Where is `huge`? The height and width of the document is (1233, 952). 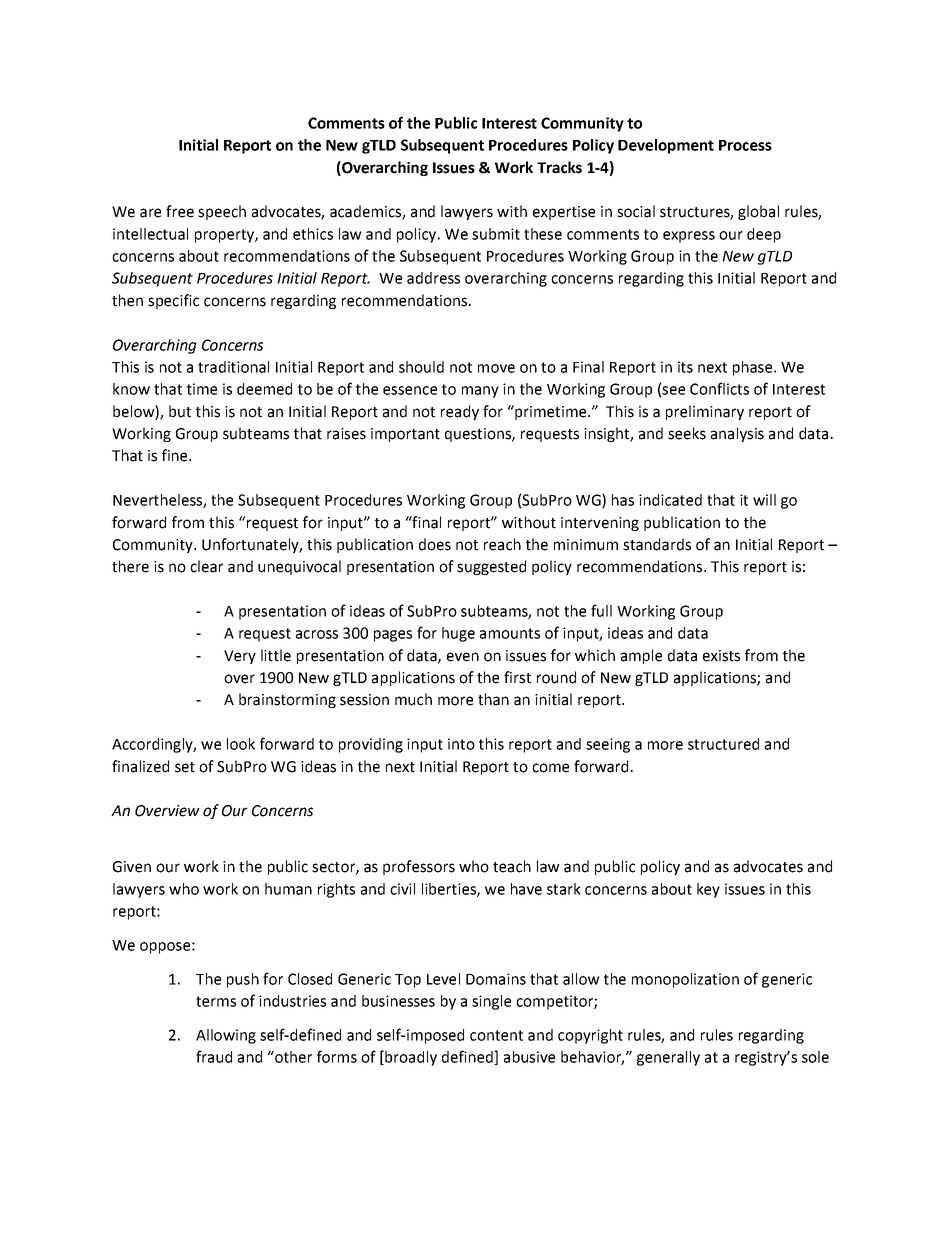
huge is located at coordinates (458, 634).
